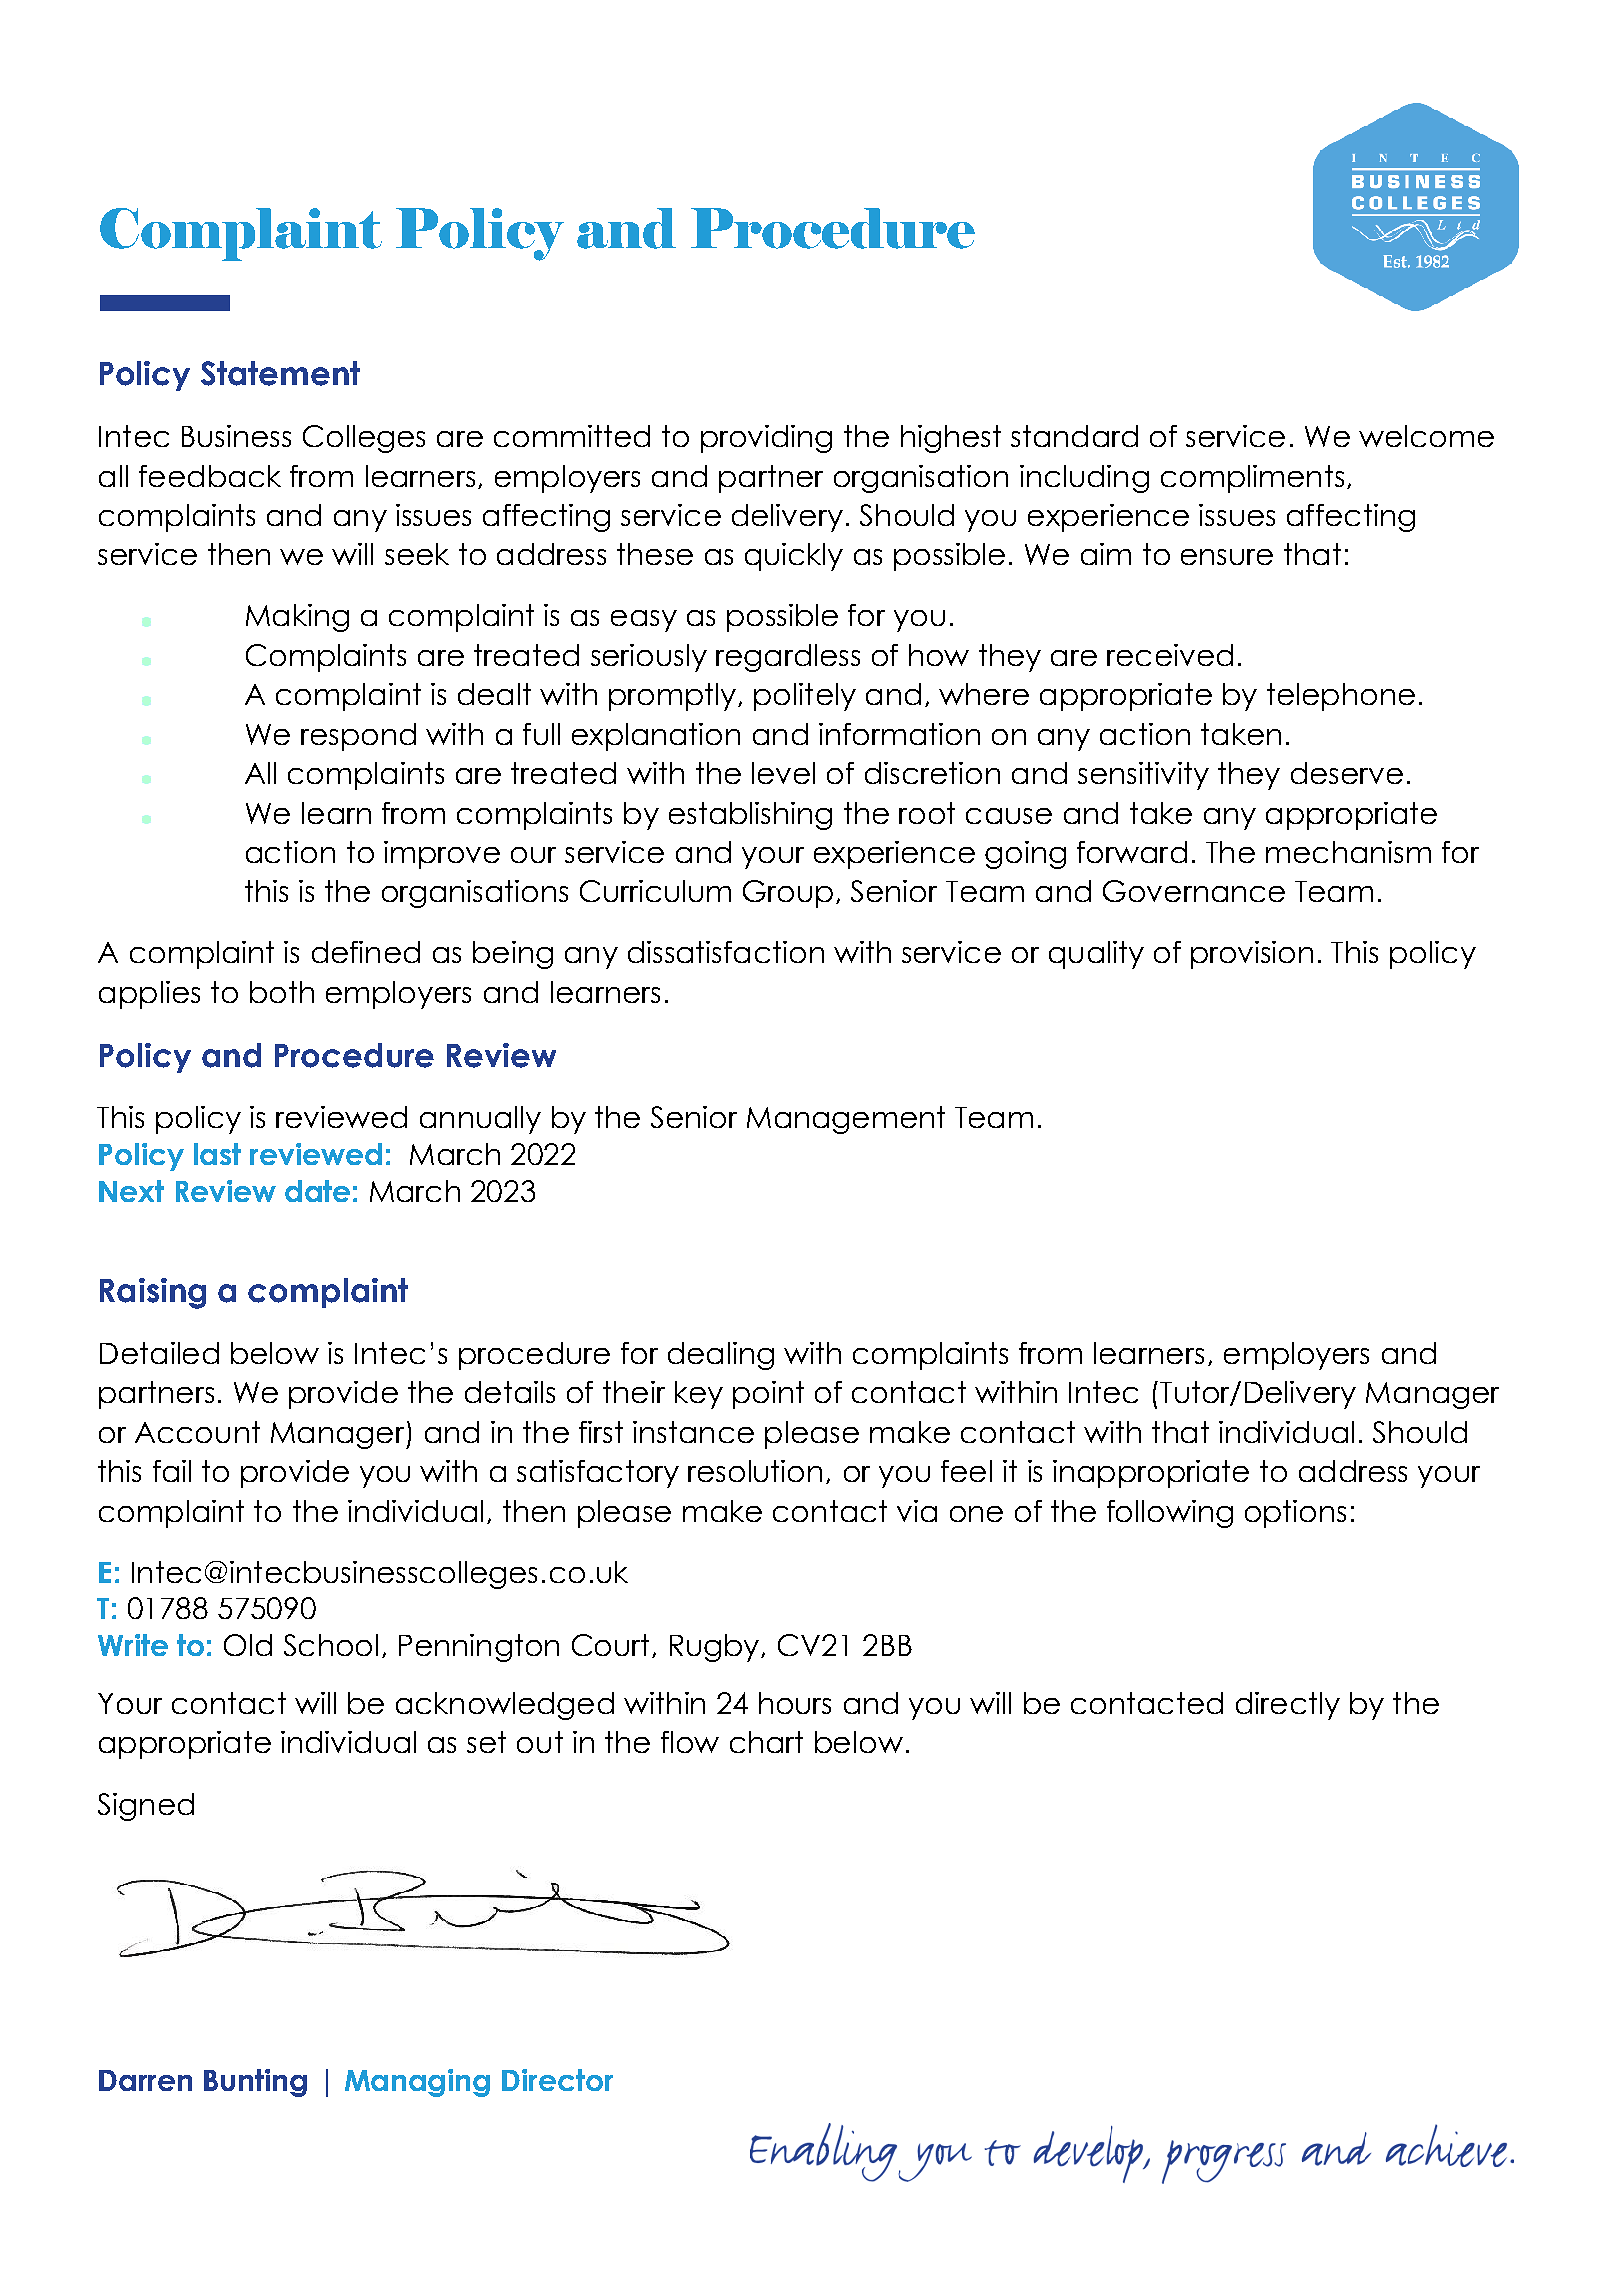  What do you see at coordinates (172, 1471) in the image?
I see `fail` at bounding box center [172, 1471].
